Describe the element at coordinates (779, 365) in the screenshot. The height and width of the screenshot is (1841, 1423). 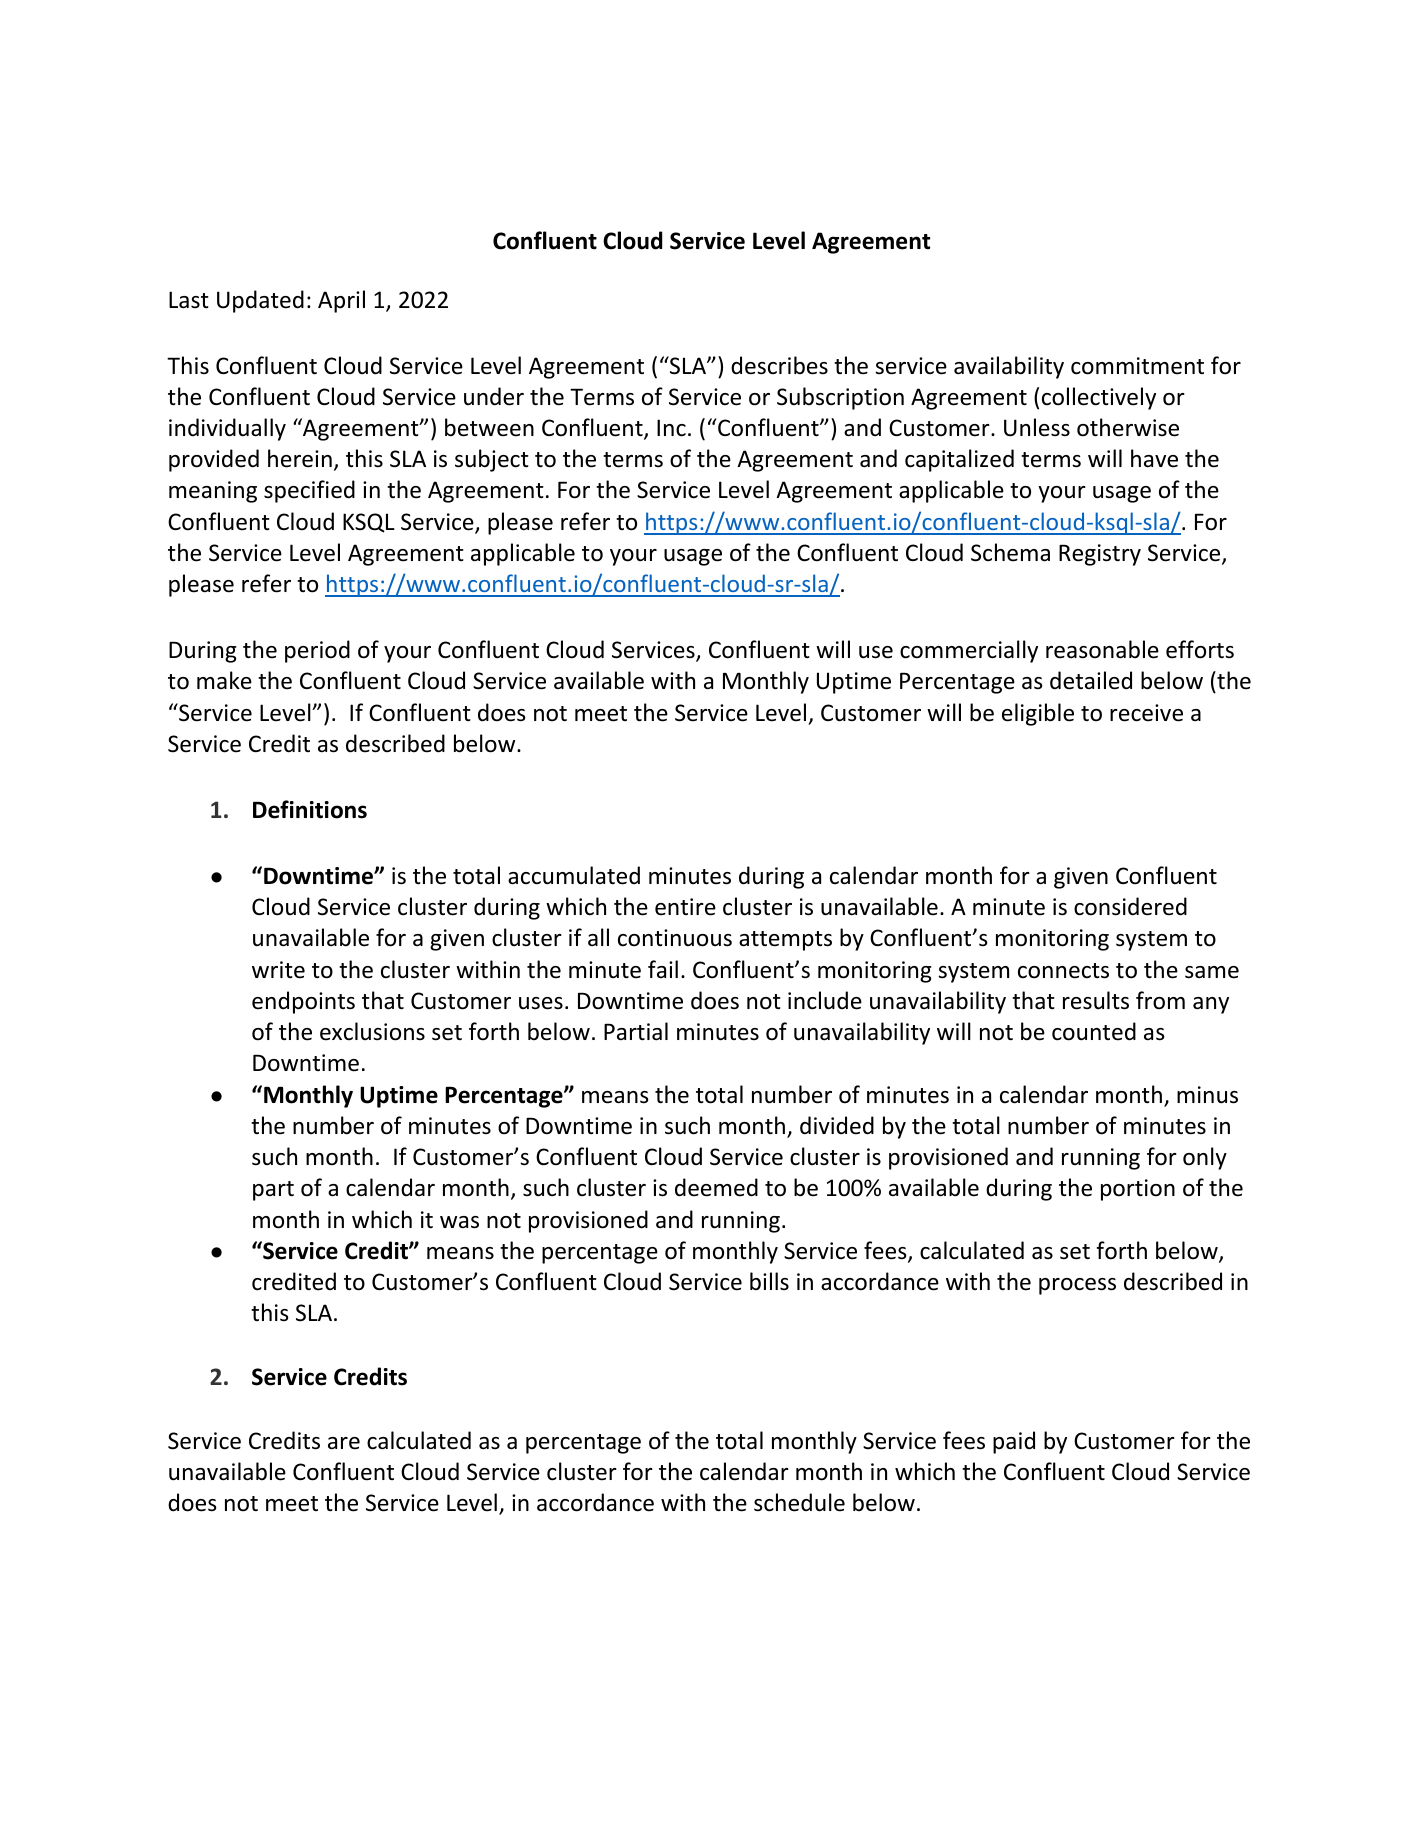
I see `describes` at that location.
